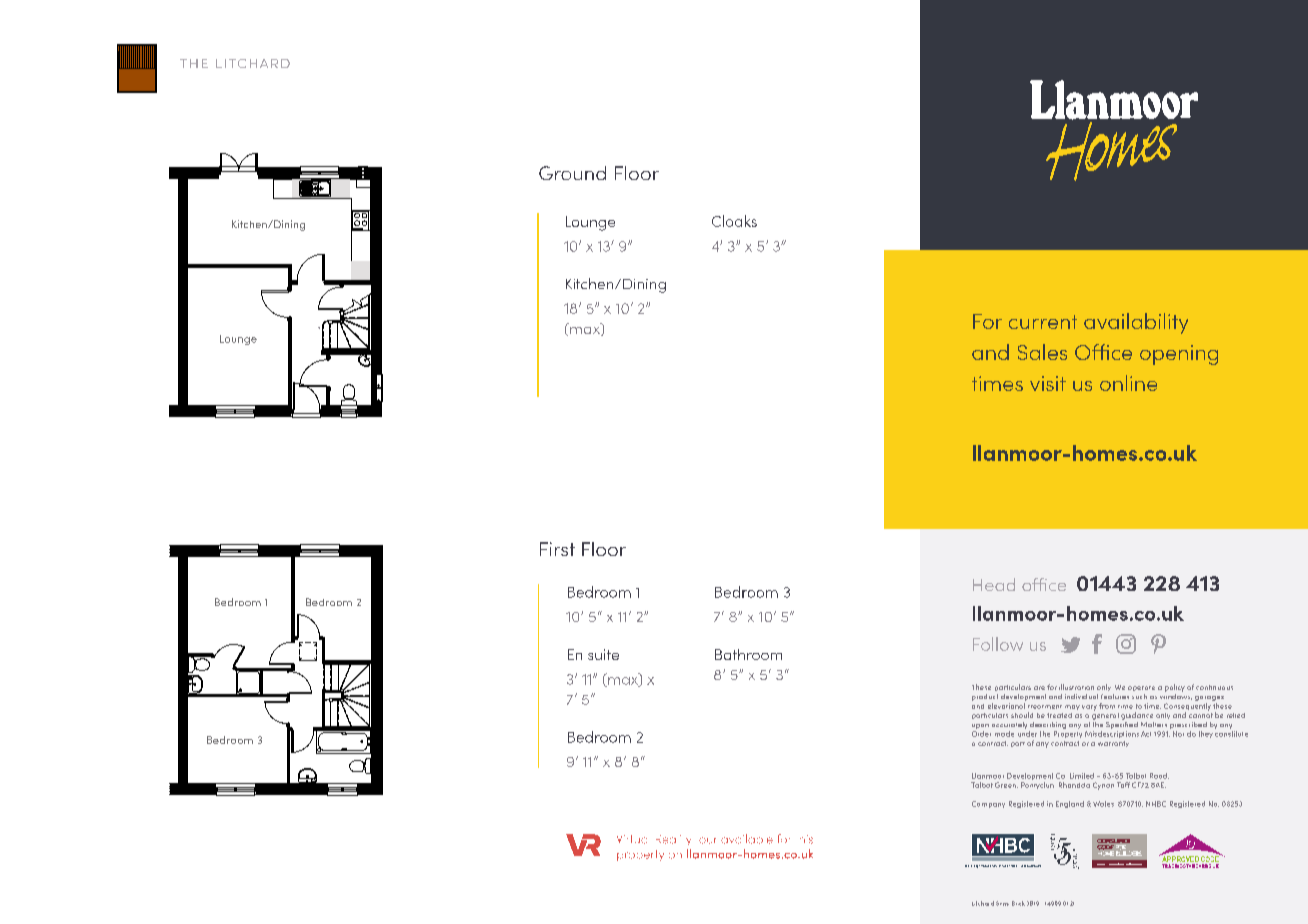 The height and width of the screenshot is (924, 1308). I want to click on Follow, so click(998, 644).
